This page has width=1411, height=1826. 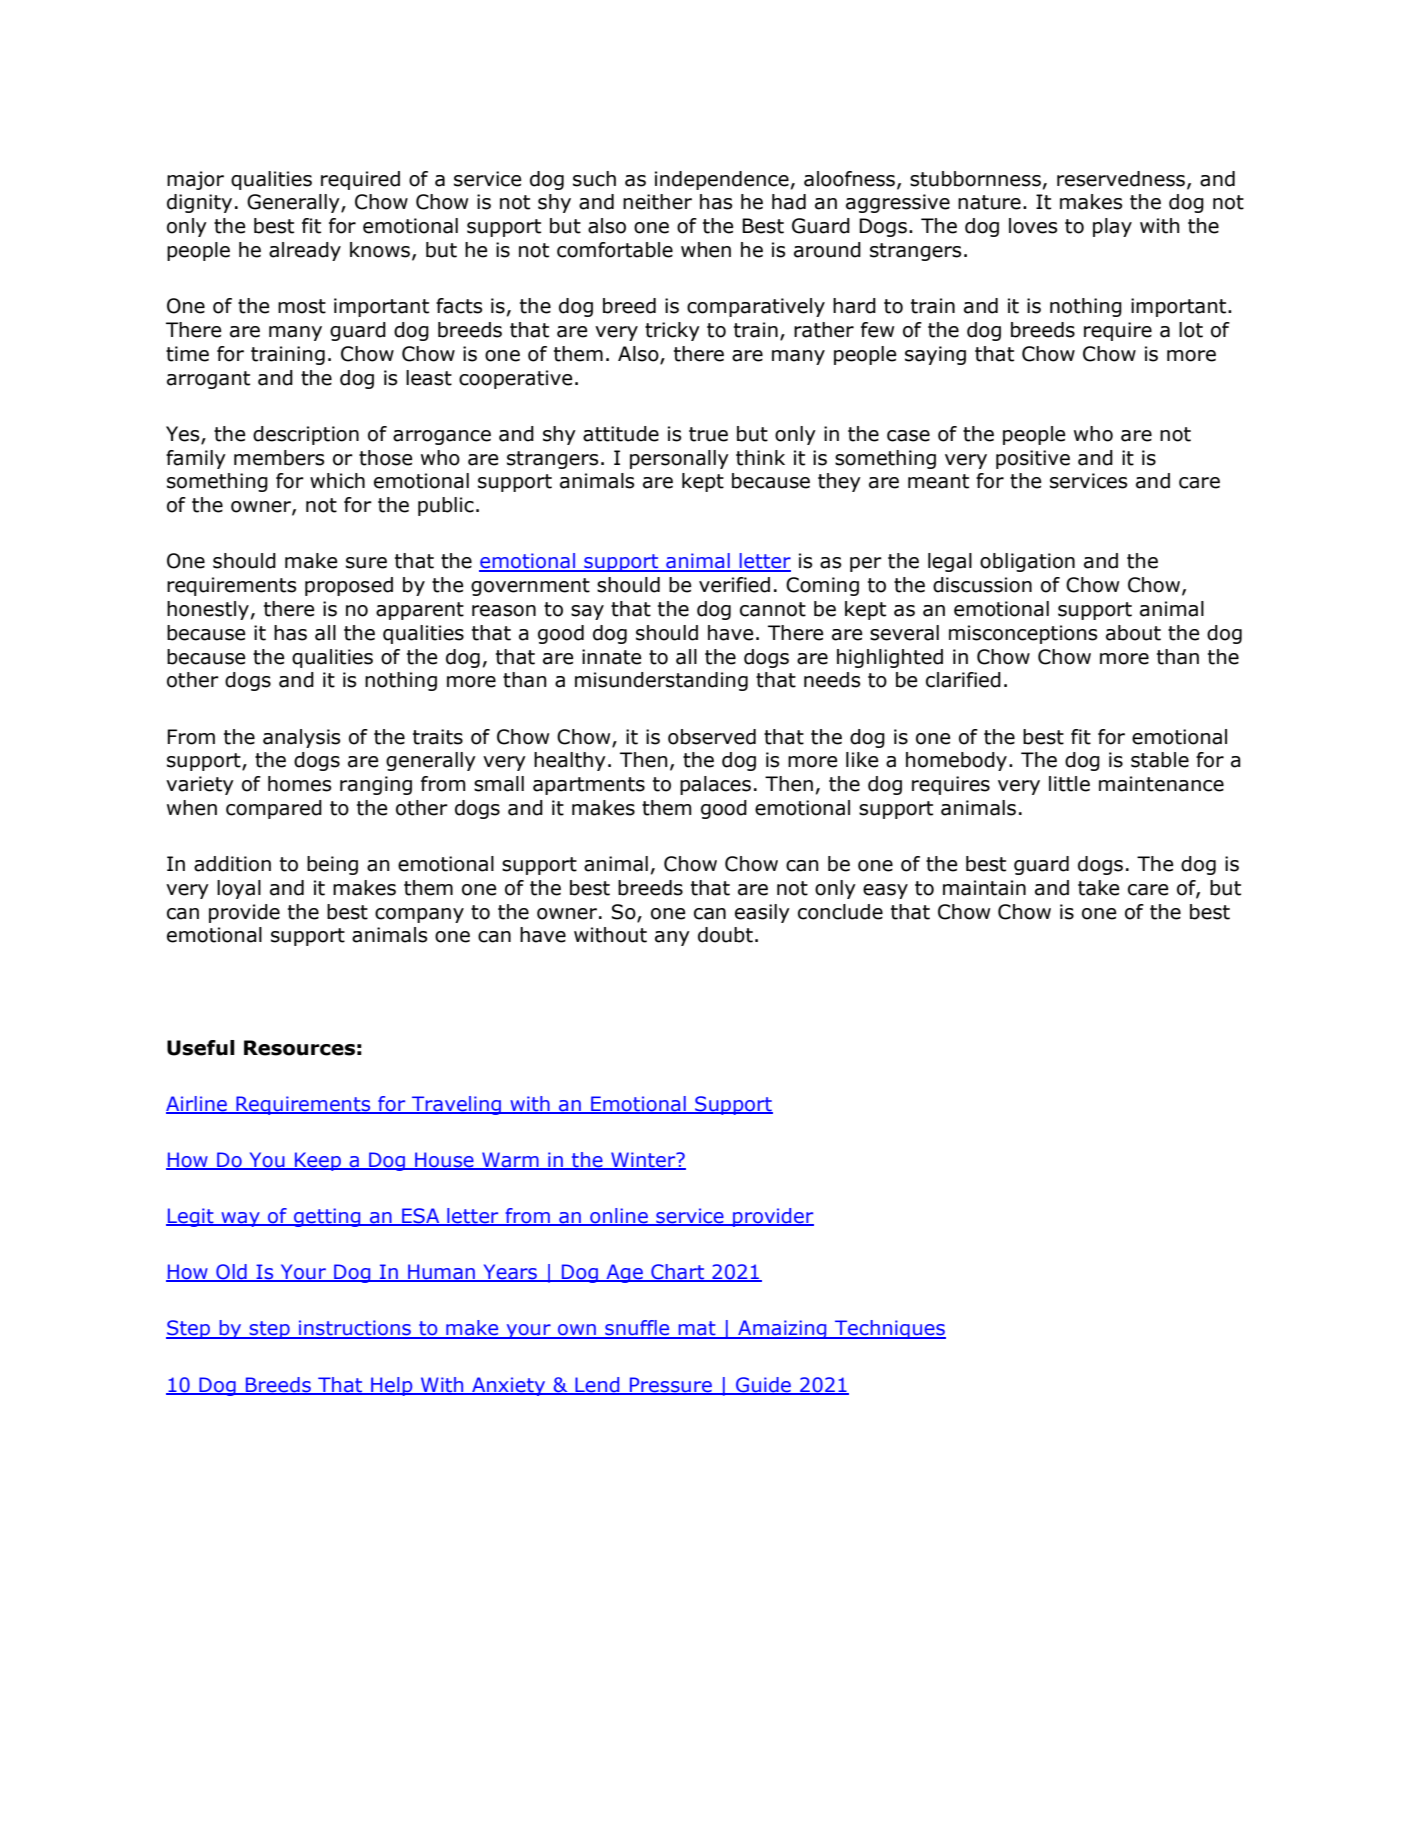 What do you see at coordinates (1033, 226) in the page?
I see `loves` at bounding box center [1033, 226].
